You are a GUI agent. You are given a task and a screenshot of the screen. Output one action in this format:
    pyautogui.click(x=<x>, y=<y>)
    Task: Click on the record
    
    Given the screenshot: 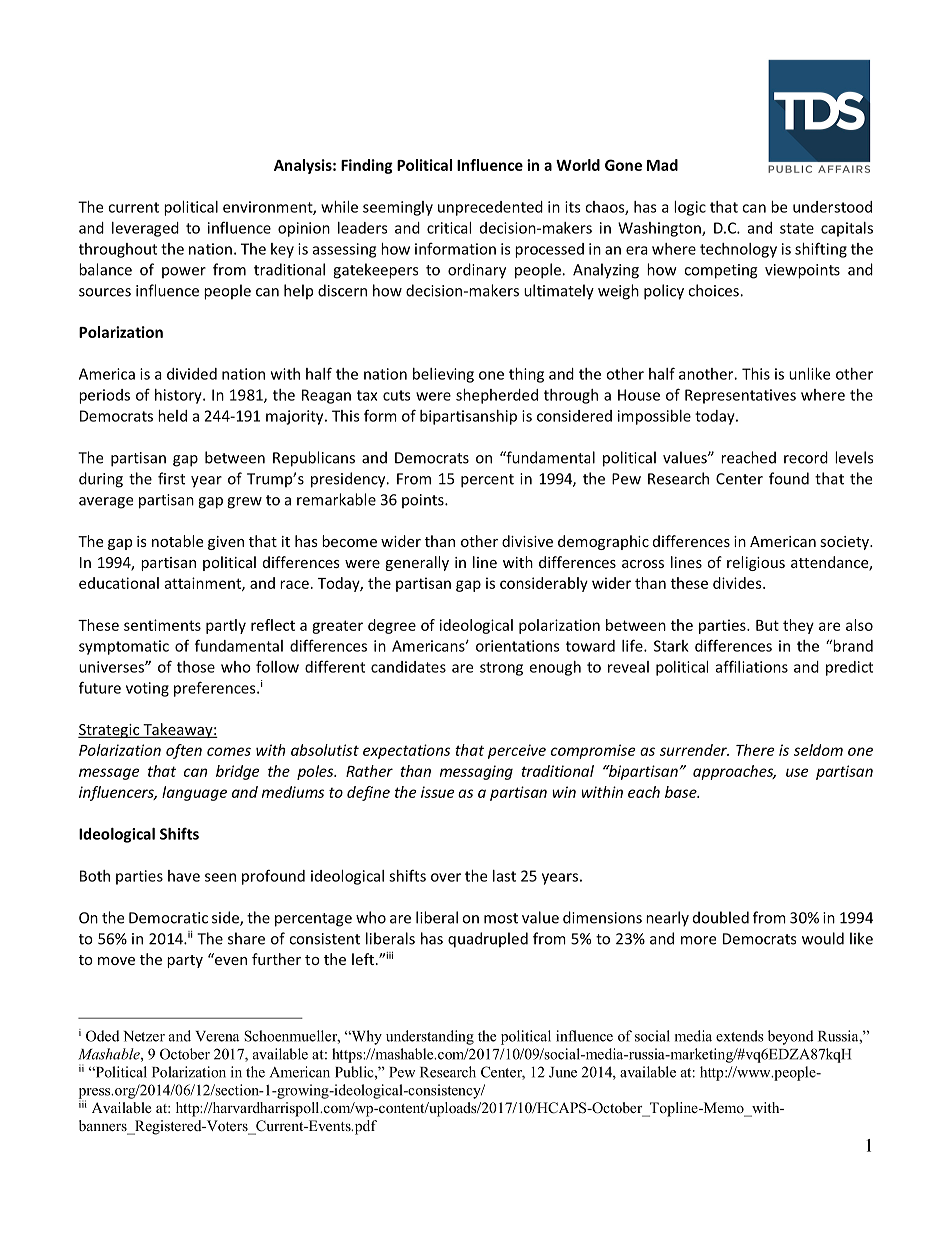 What is the action you would take?
    pyautogui.click(x=806, y=457)
